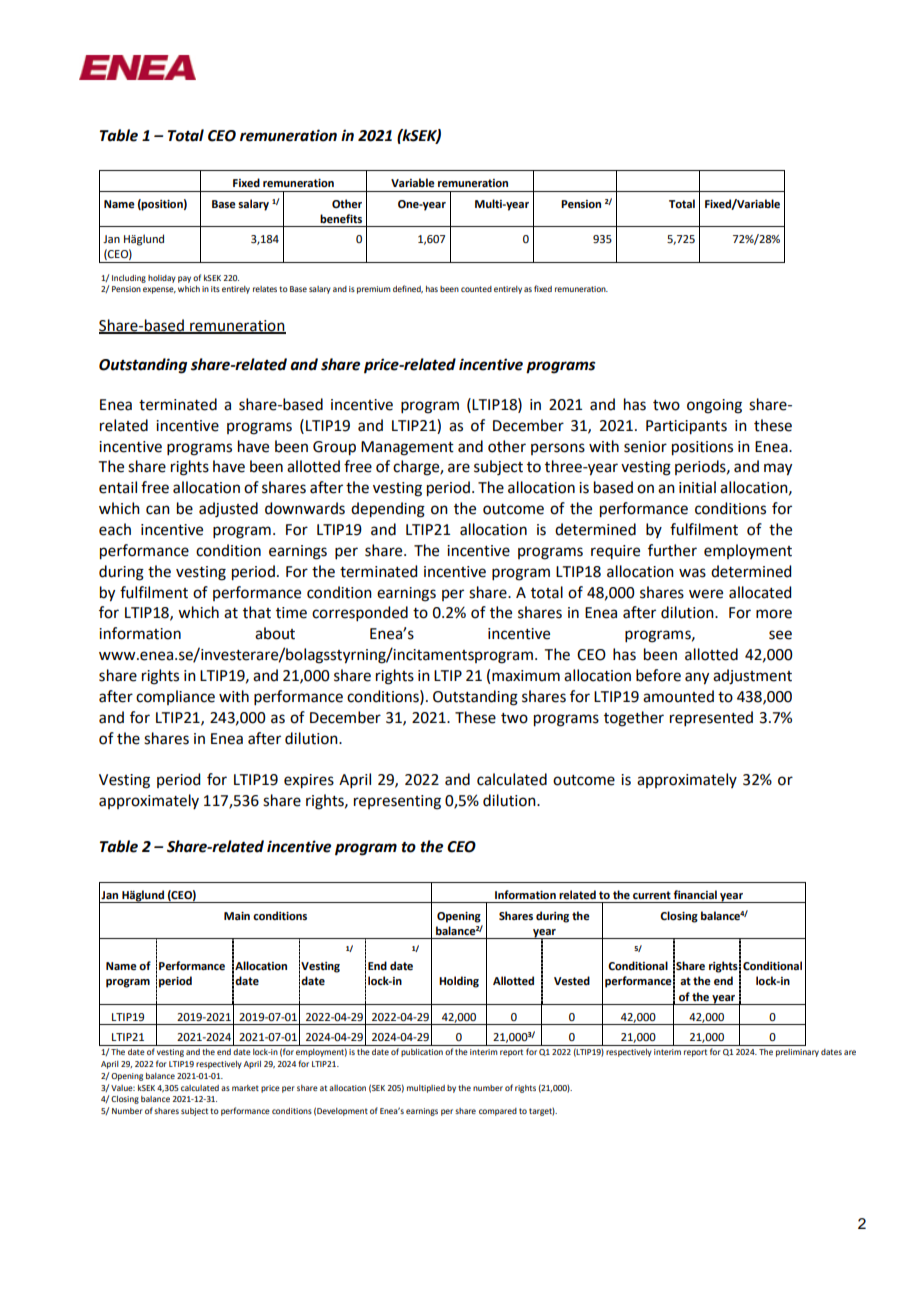  Describe the element at coordinates (184, 279) in the image. I see `pay` at that location.
